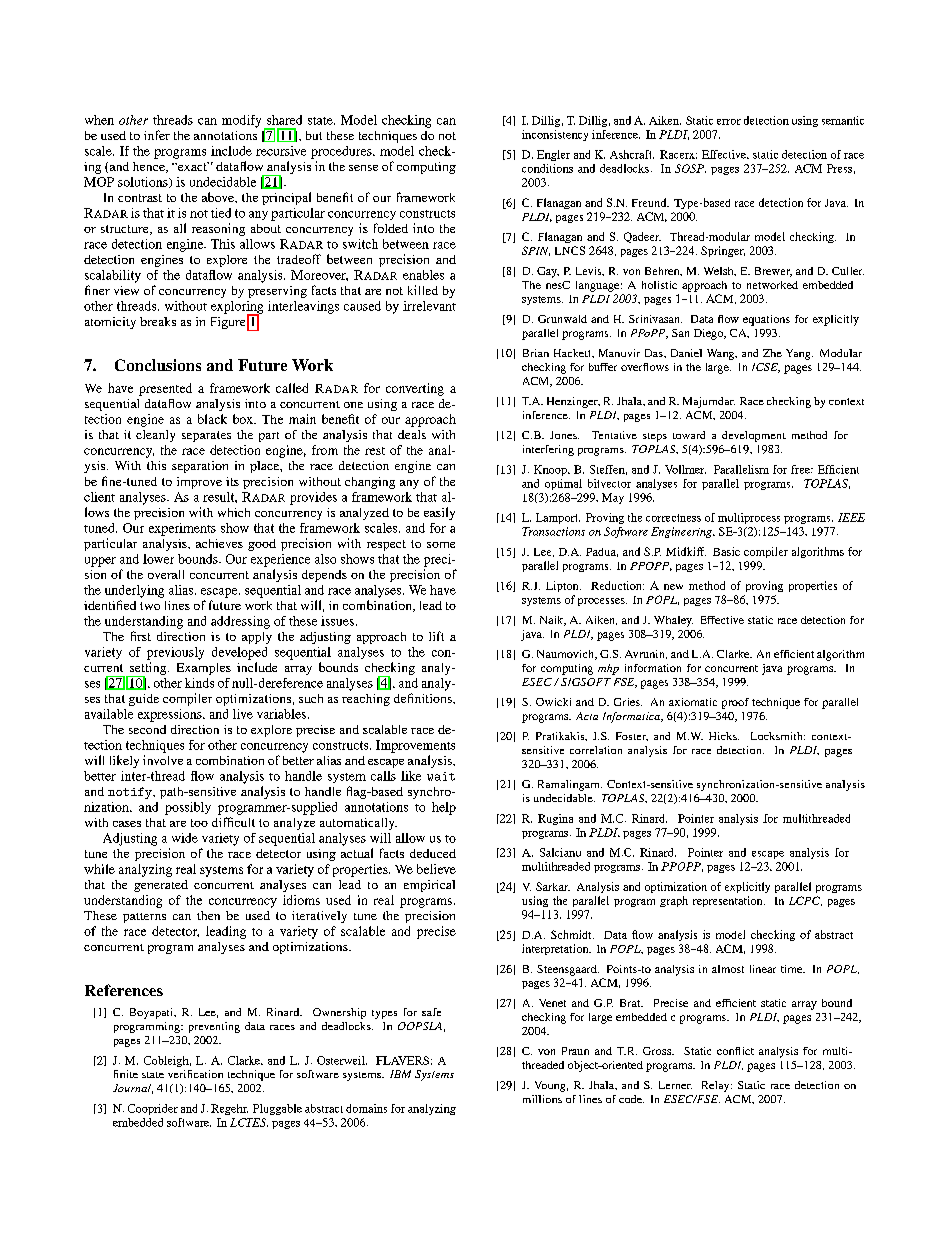 The width and height of the screenshot is (952, 1233). What do you see at coordinates (240, 622) in the screenshot?
I see `addressing` at bounding box center [240, 622].
